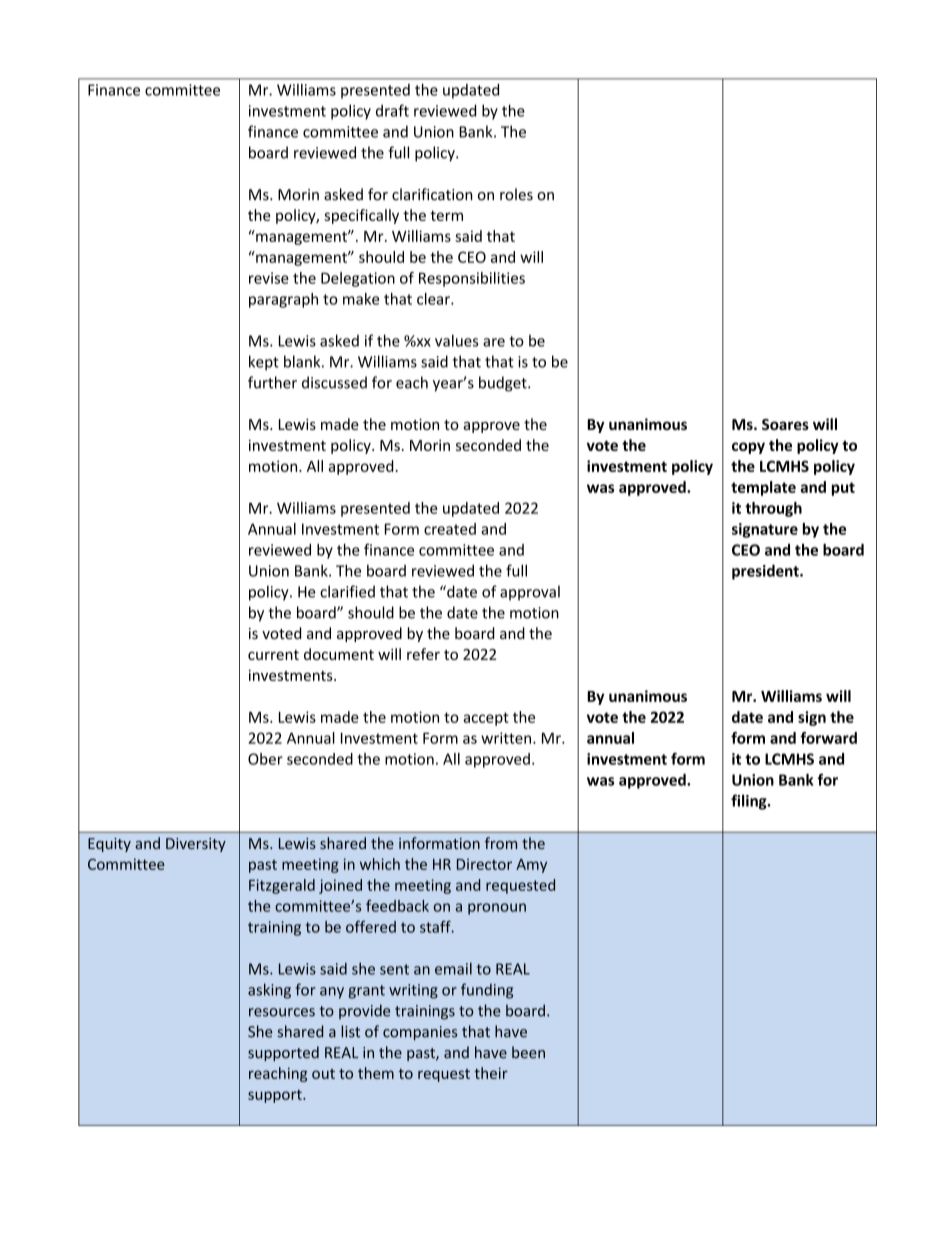 This image has width=952, height=1233. I want to click on their, so click(491, 1073).
